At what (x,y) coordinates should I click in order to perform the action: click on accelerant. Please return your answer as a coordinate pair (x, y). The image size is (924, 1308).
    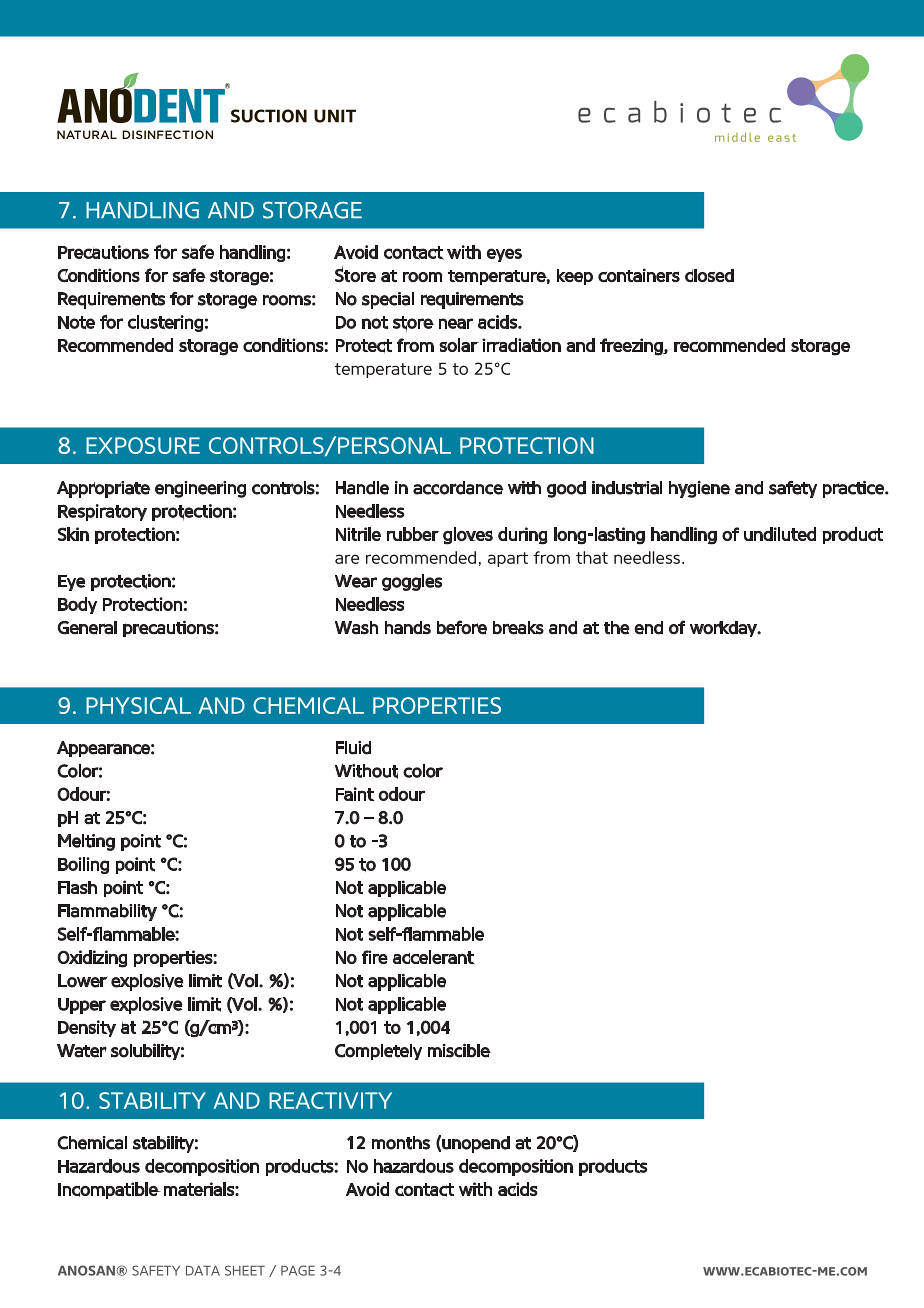
    Looking at the image, I should click on (433, 957).
